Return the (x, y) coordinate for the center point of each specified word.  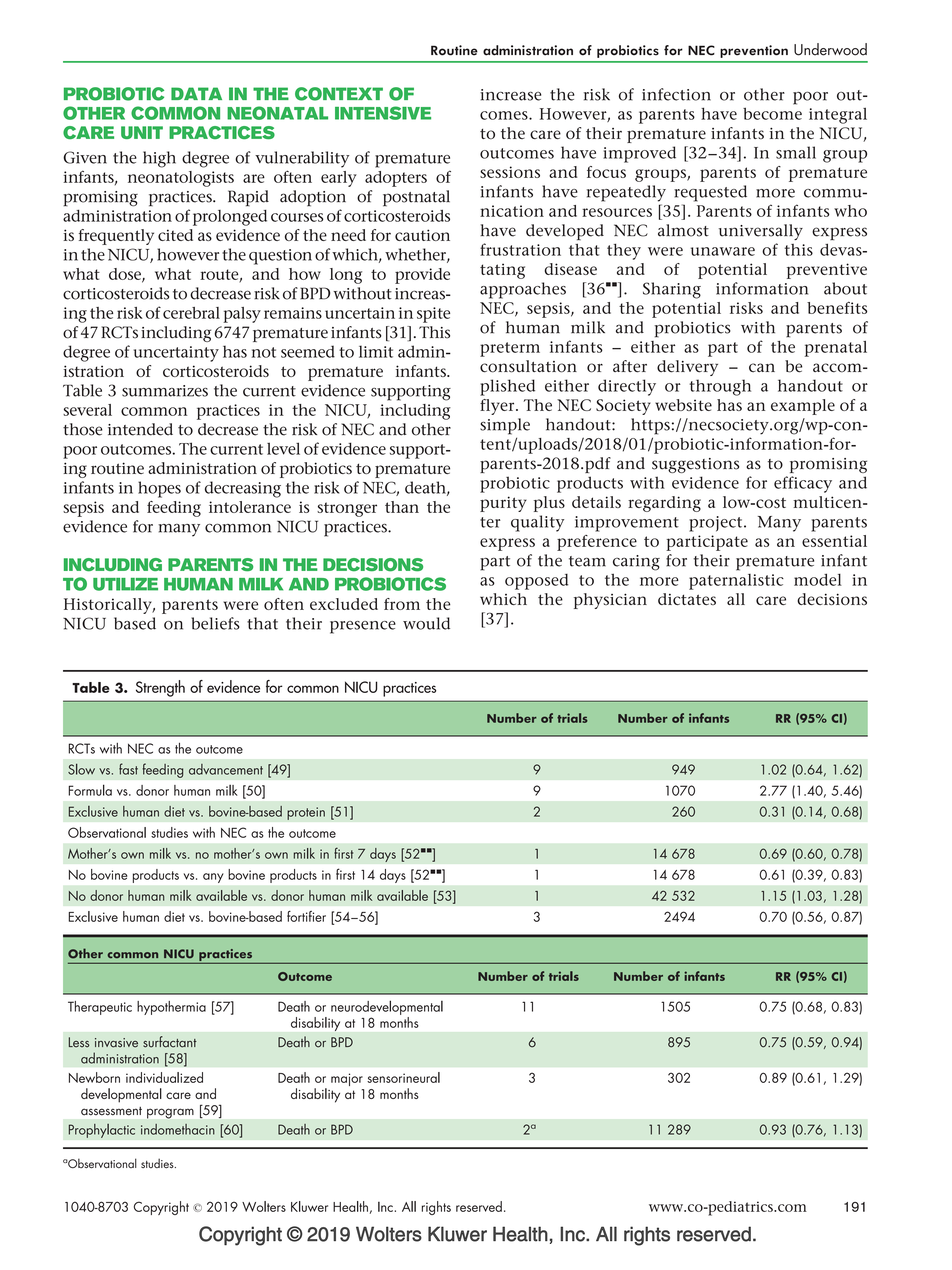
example (803, 407)
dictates (687, 599)
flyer (498, 407)
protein (306, 813)
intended (140, 429)
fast (128, 769)
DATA (196, 93)
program (170, 1113)
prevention (754, 51)
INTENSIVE (383, 113)
